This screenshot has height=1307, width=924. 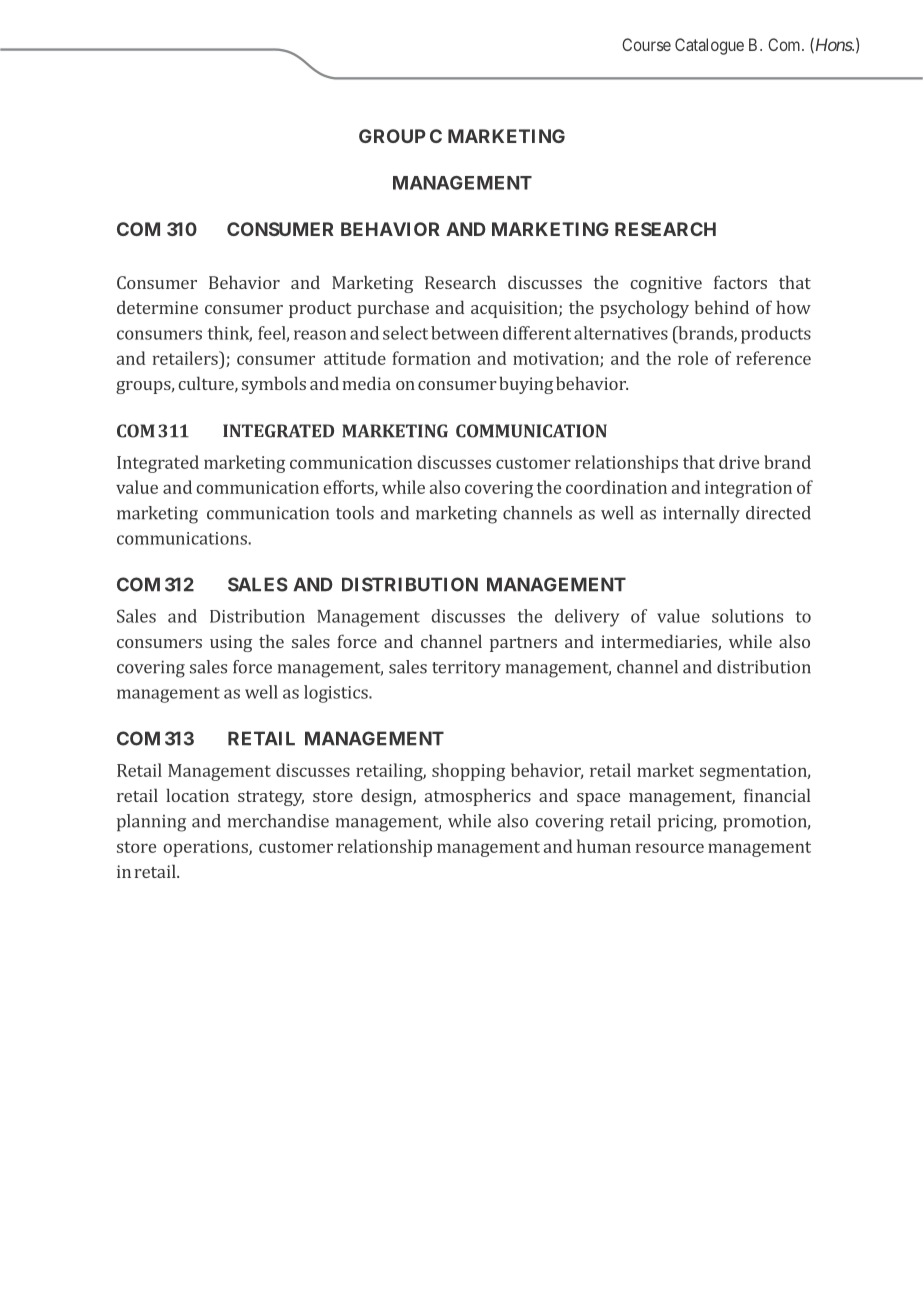 What do you see at coordinates (478, 797) in the screenshot?
I see `atmospherics` at bounding box center [478, 797].
